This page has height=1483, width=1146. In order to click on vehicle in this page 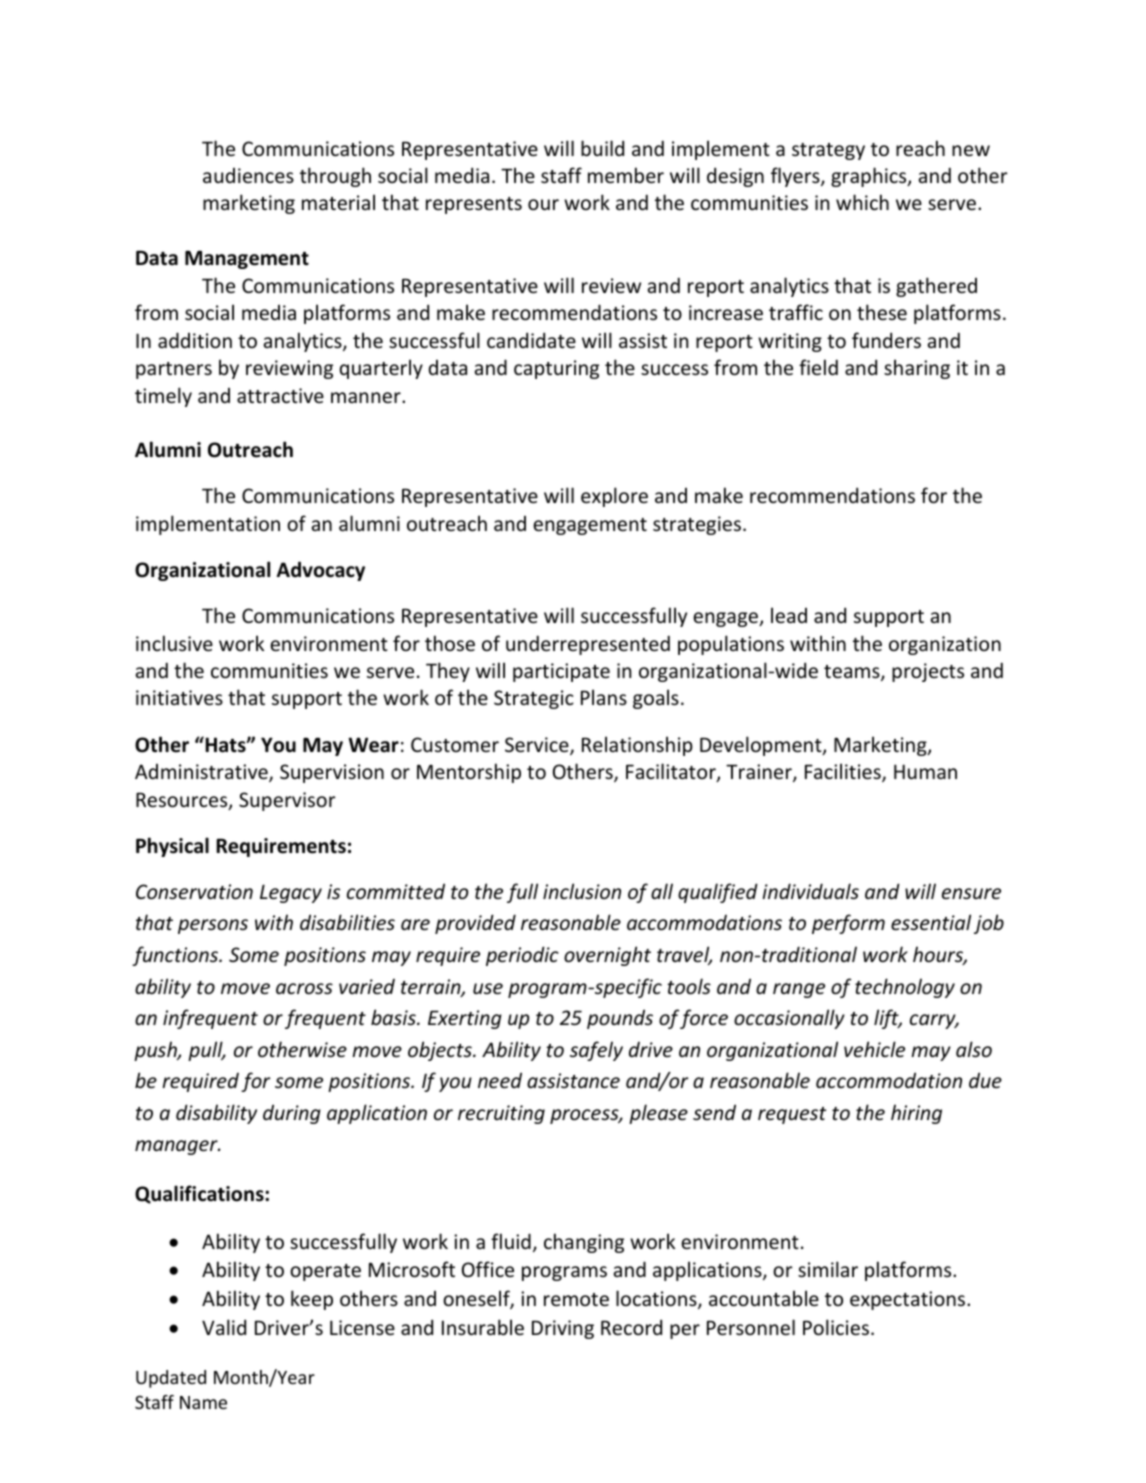, I will do `click(874, 1049)`.
